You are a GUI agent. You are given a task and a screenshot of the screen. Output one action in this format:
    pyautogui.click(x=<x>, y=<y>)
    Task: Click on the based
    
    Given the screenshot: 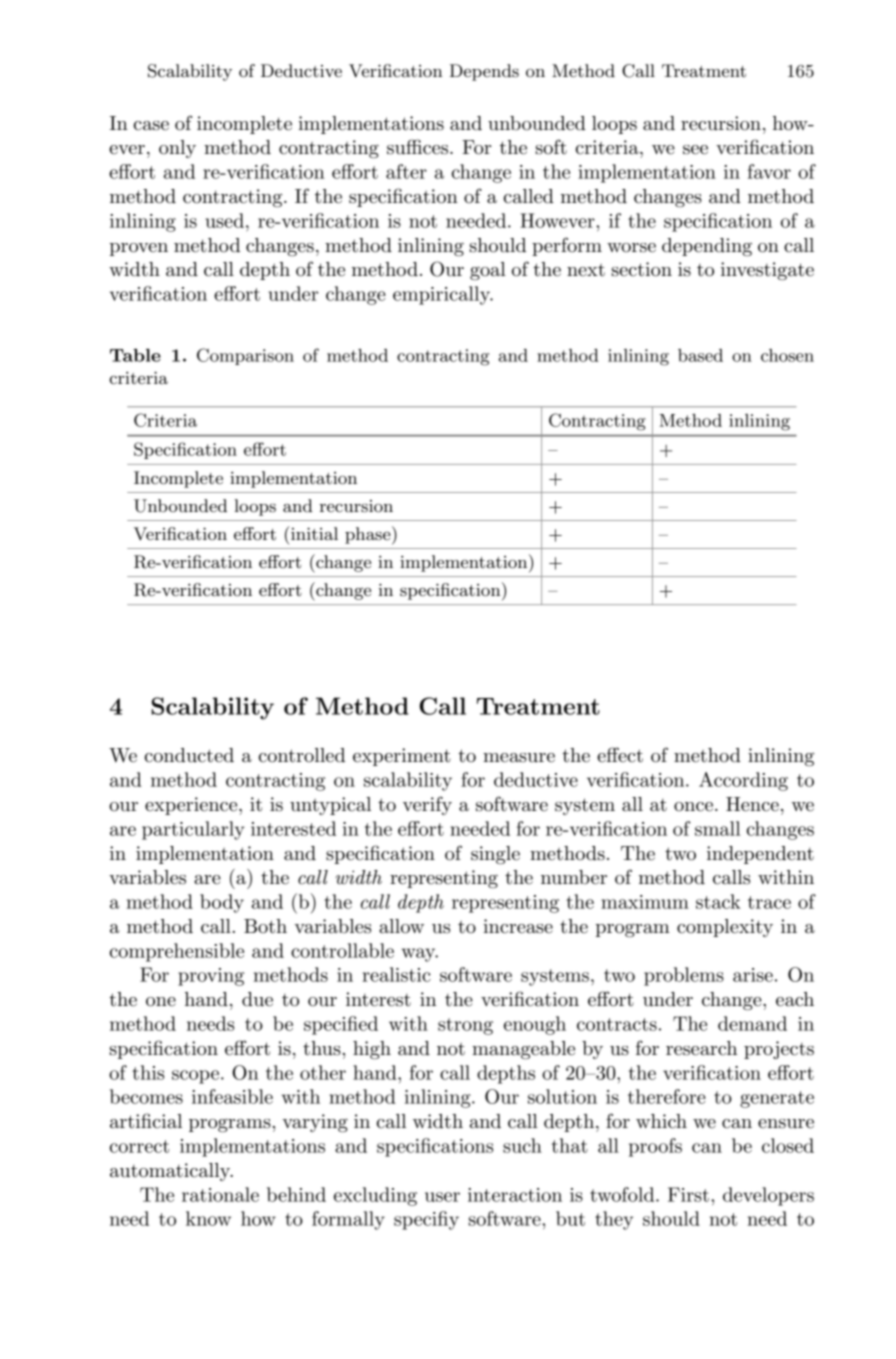 What is the action you would take?
    pyautogui.click(x=700, y=355)
